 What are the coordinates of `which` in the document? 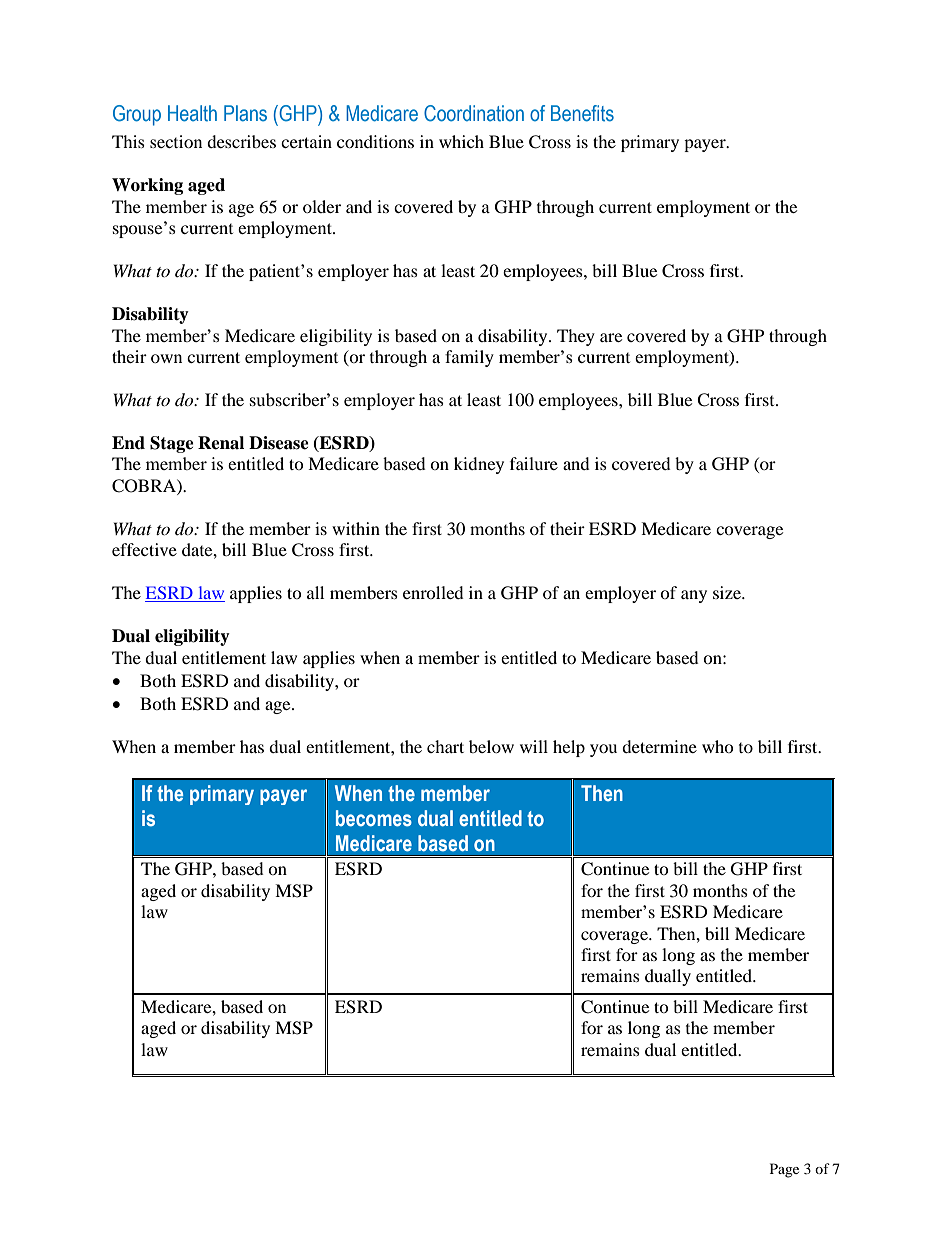 It's located at (461, 141).
